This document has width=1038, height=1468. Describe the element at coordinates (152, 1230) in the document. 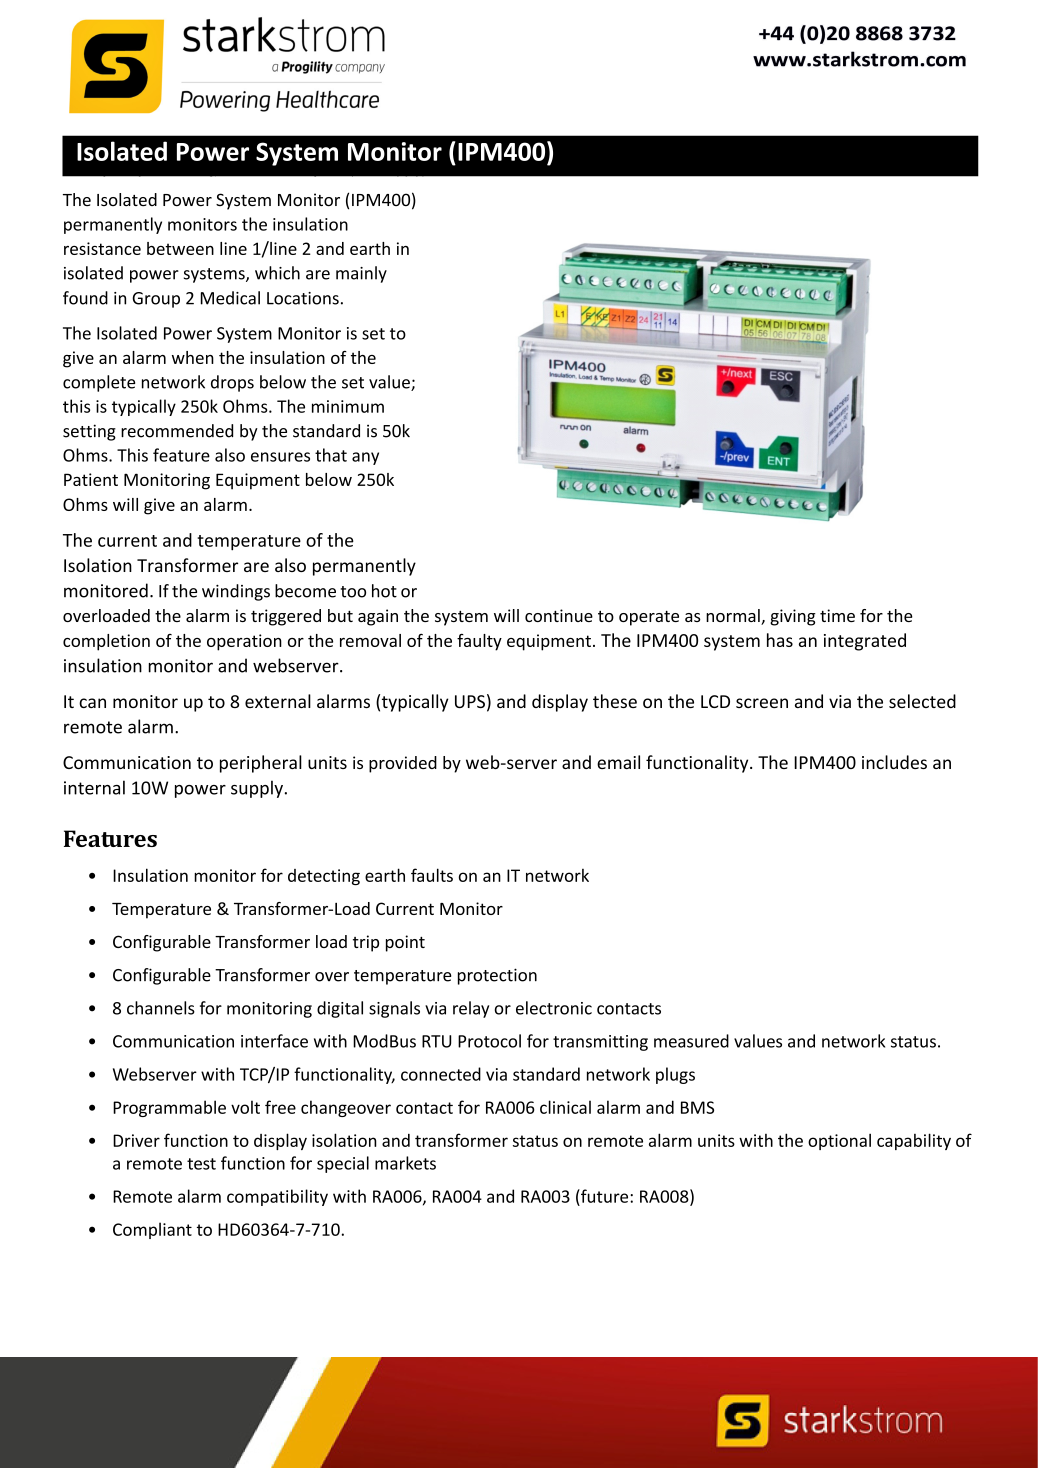

I see `Compliant` at that location.
